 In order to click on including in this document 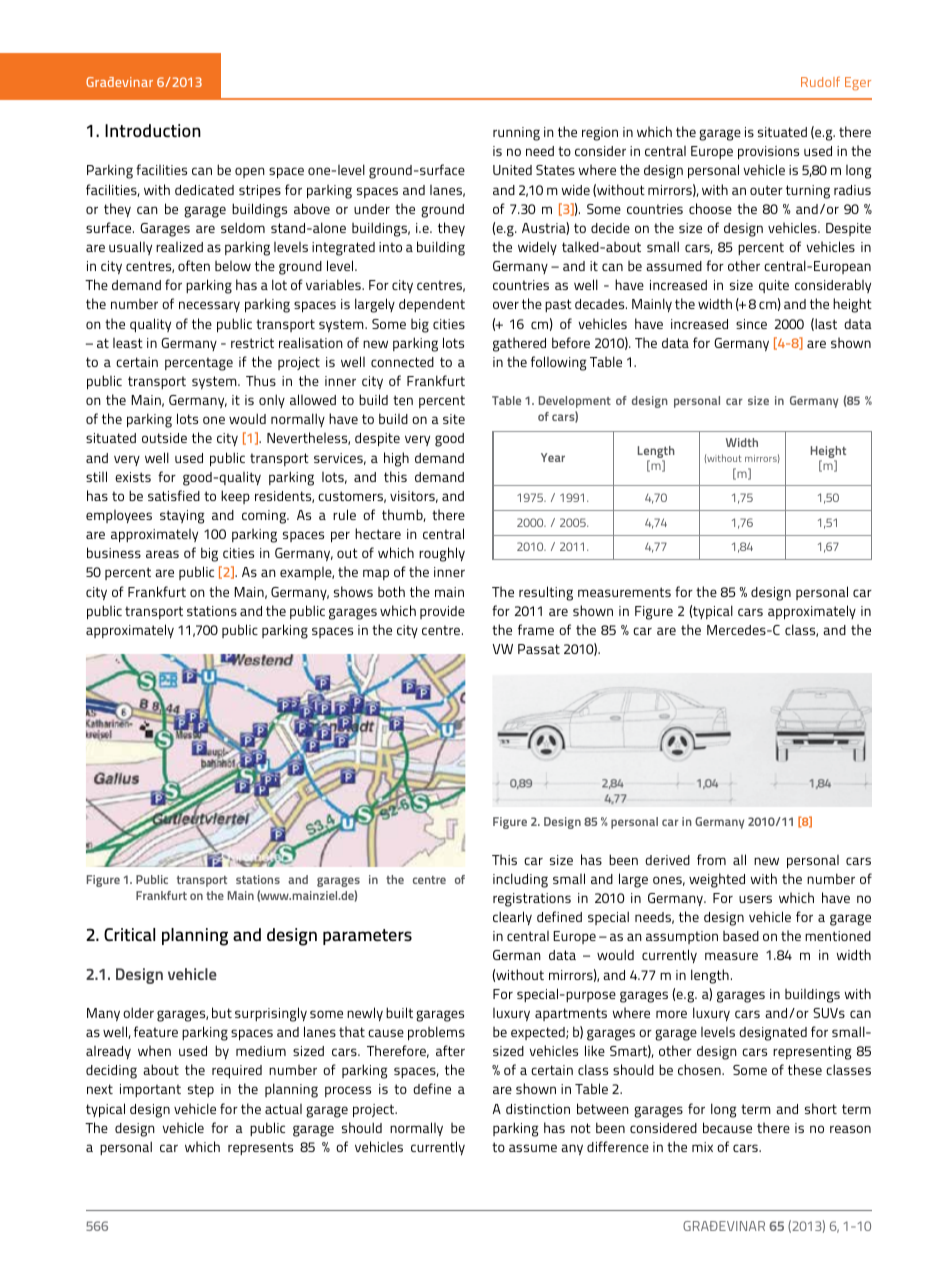, I will do `click(520, 880)`.
